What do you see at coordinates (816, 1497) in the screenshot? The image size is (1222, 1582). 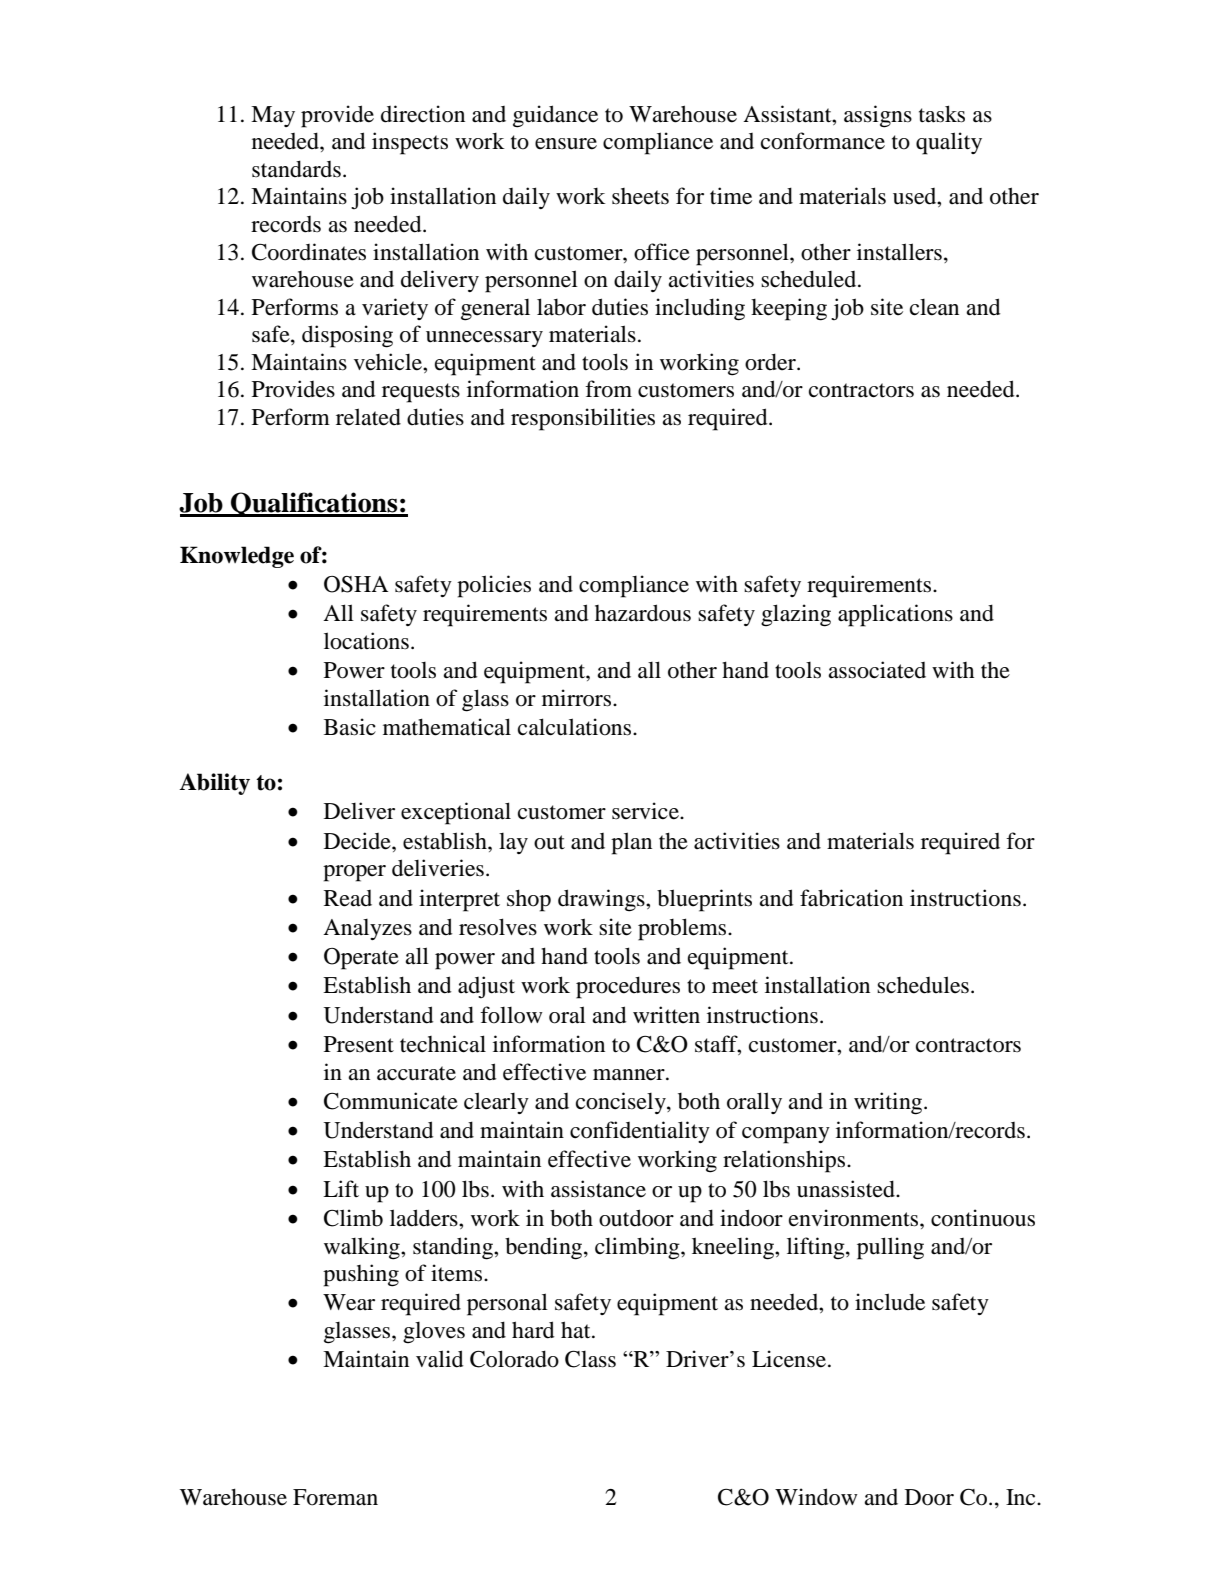 I see `Window` at bounding box center [816, 1497].
